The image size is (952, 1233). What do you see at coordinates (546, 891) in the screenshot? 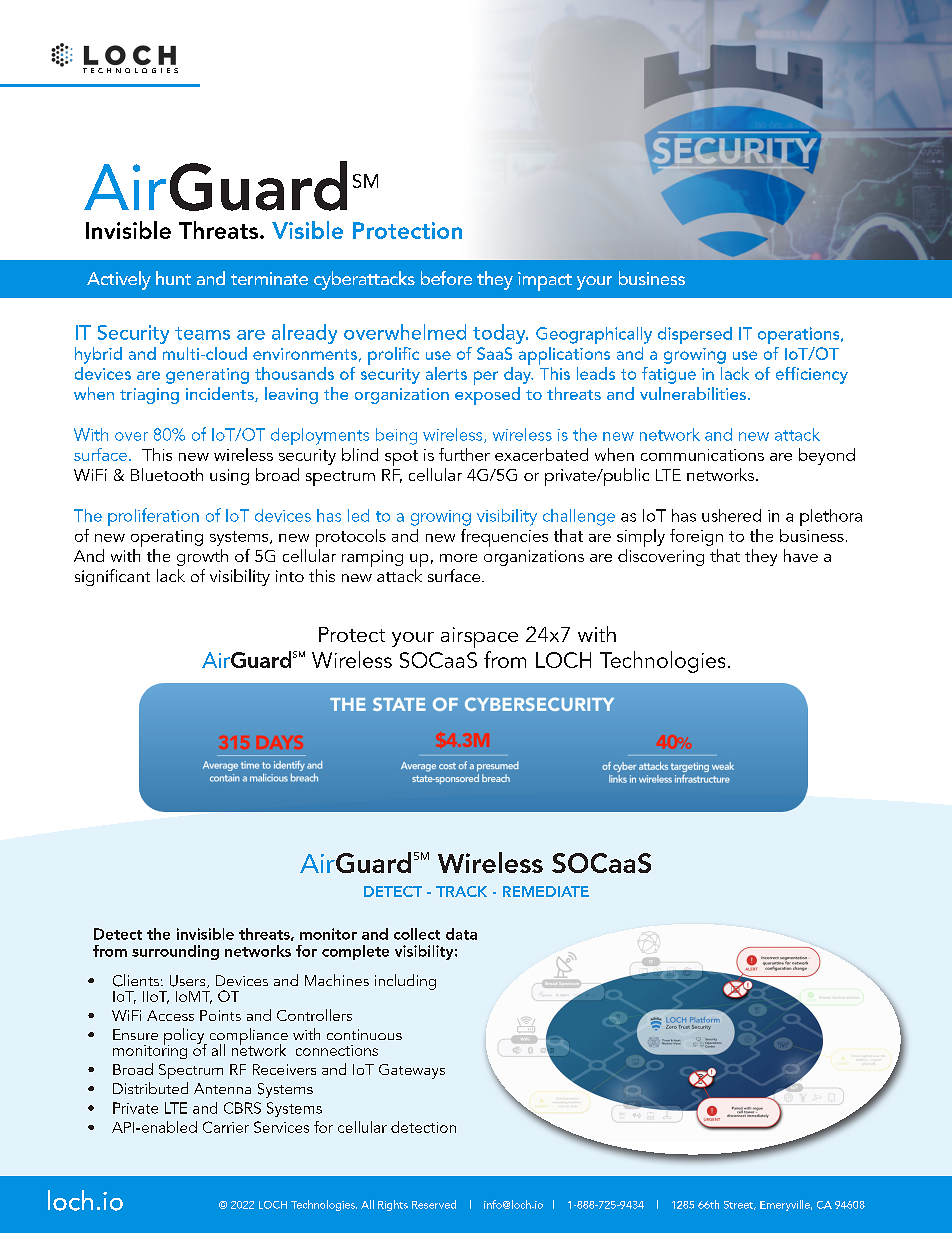
I see `REMEDIATE` at bounding box center [546, 891].
